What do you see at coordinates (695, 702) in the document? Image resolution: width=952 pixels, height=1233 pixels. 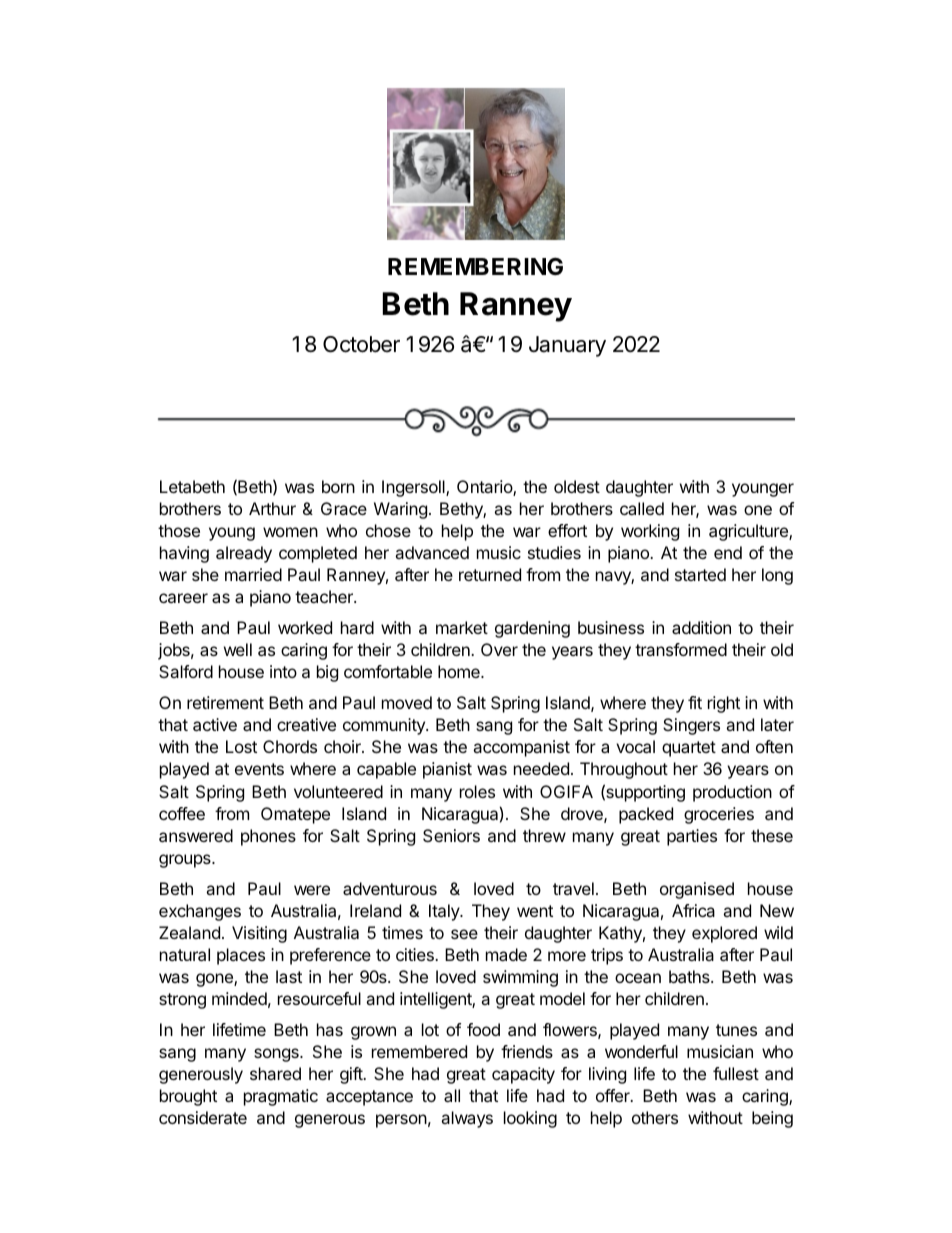 I see `fit` at bounding box center [695, 702].
